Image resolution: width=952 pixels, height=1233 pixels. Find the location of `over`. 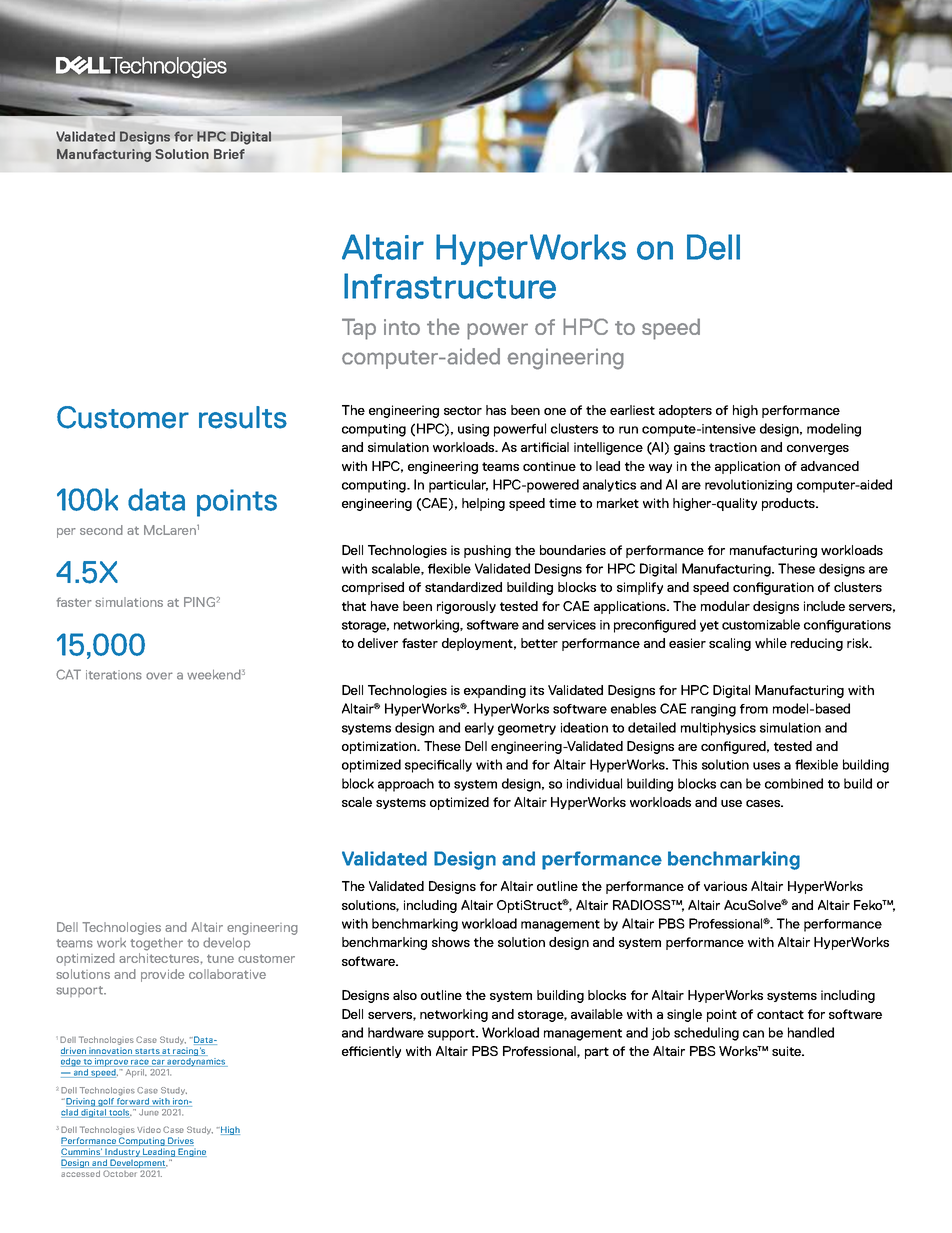

over is located at coordinates (159, 676).
